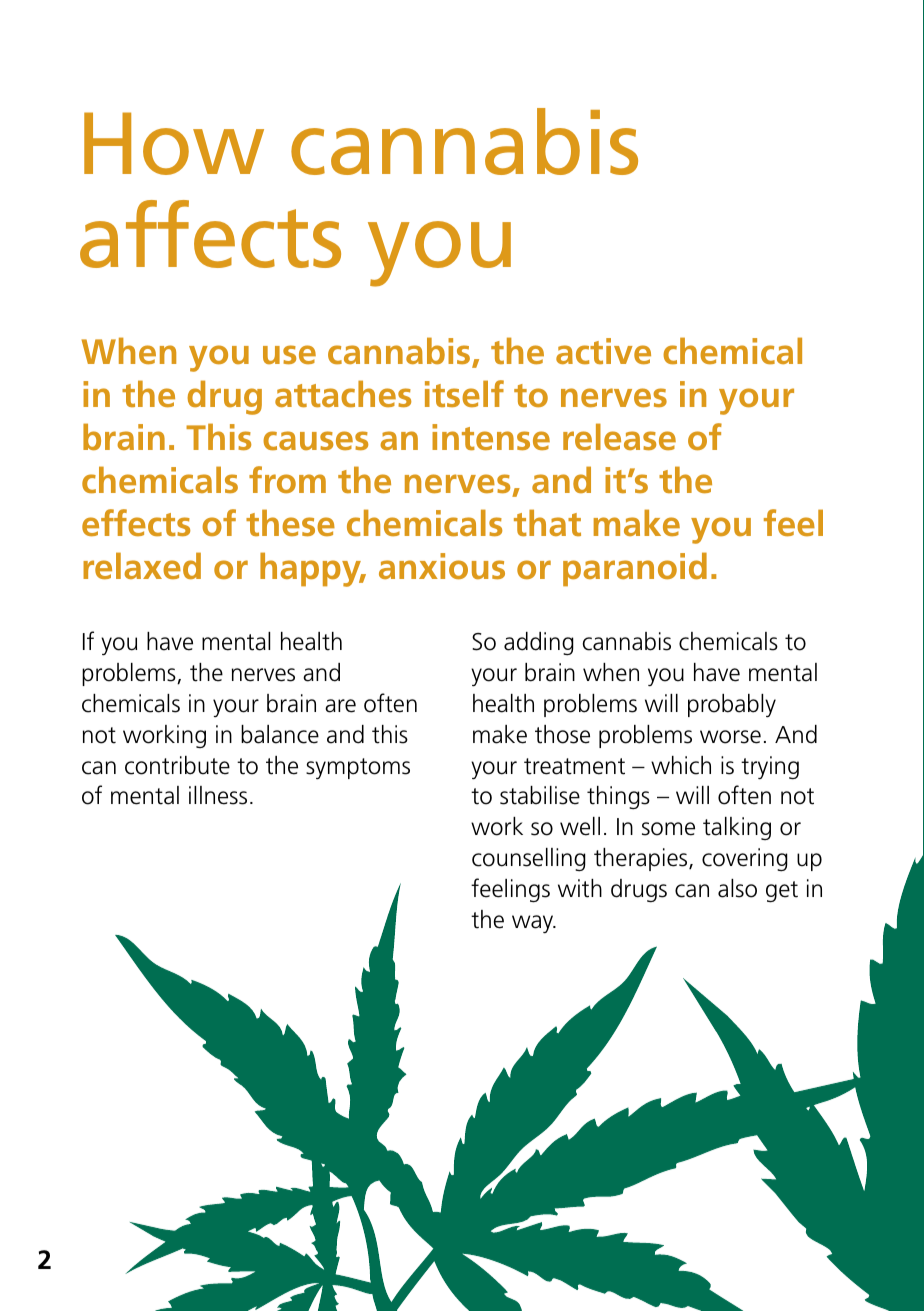 The width and height of the page is (924, 1311). I want to click on anxious, so click(442, 566).
